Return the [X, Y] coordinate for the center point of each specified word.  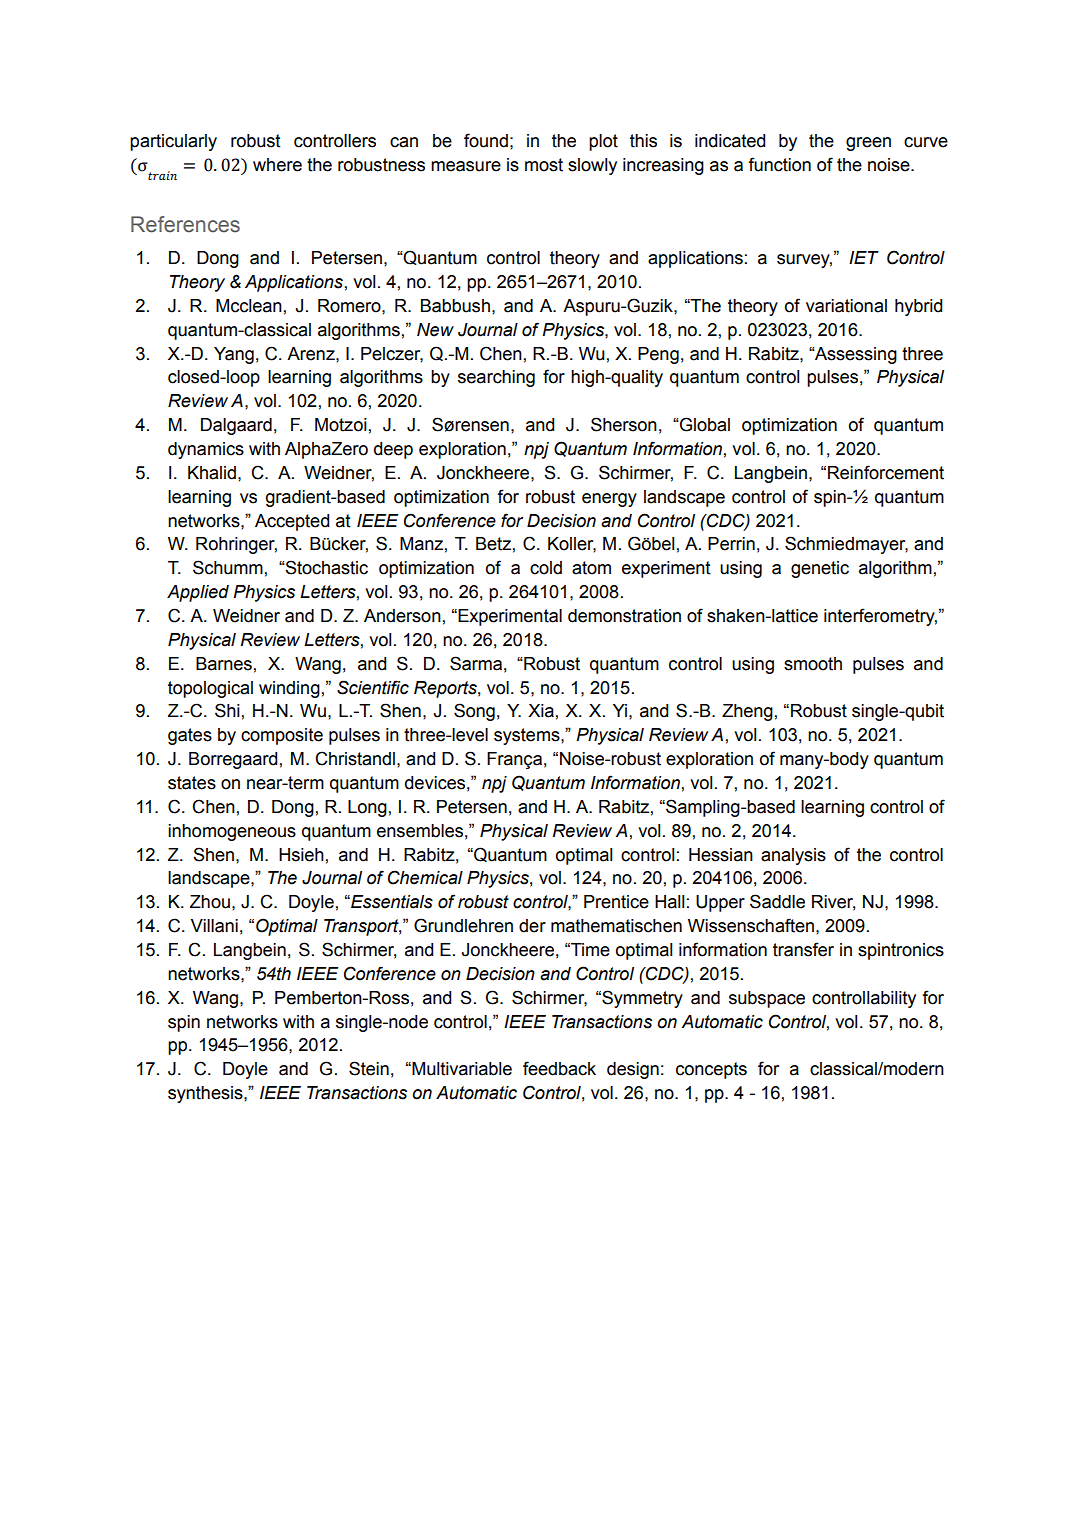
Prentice [616, 902]
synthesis [206, 1094]
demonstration [624, 616]
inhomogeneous [232, 832]
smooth [813, 664]
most [544, 165]
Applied [198, 593]
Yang [234, 355]
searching [496, 378]
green [868, 144]
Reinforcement [886, 472]
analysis [793, 856]
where [277, 165]
